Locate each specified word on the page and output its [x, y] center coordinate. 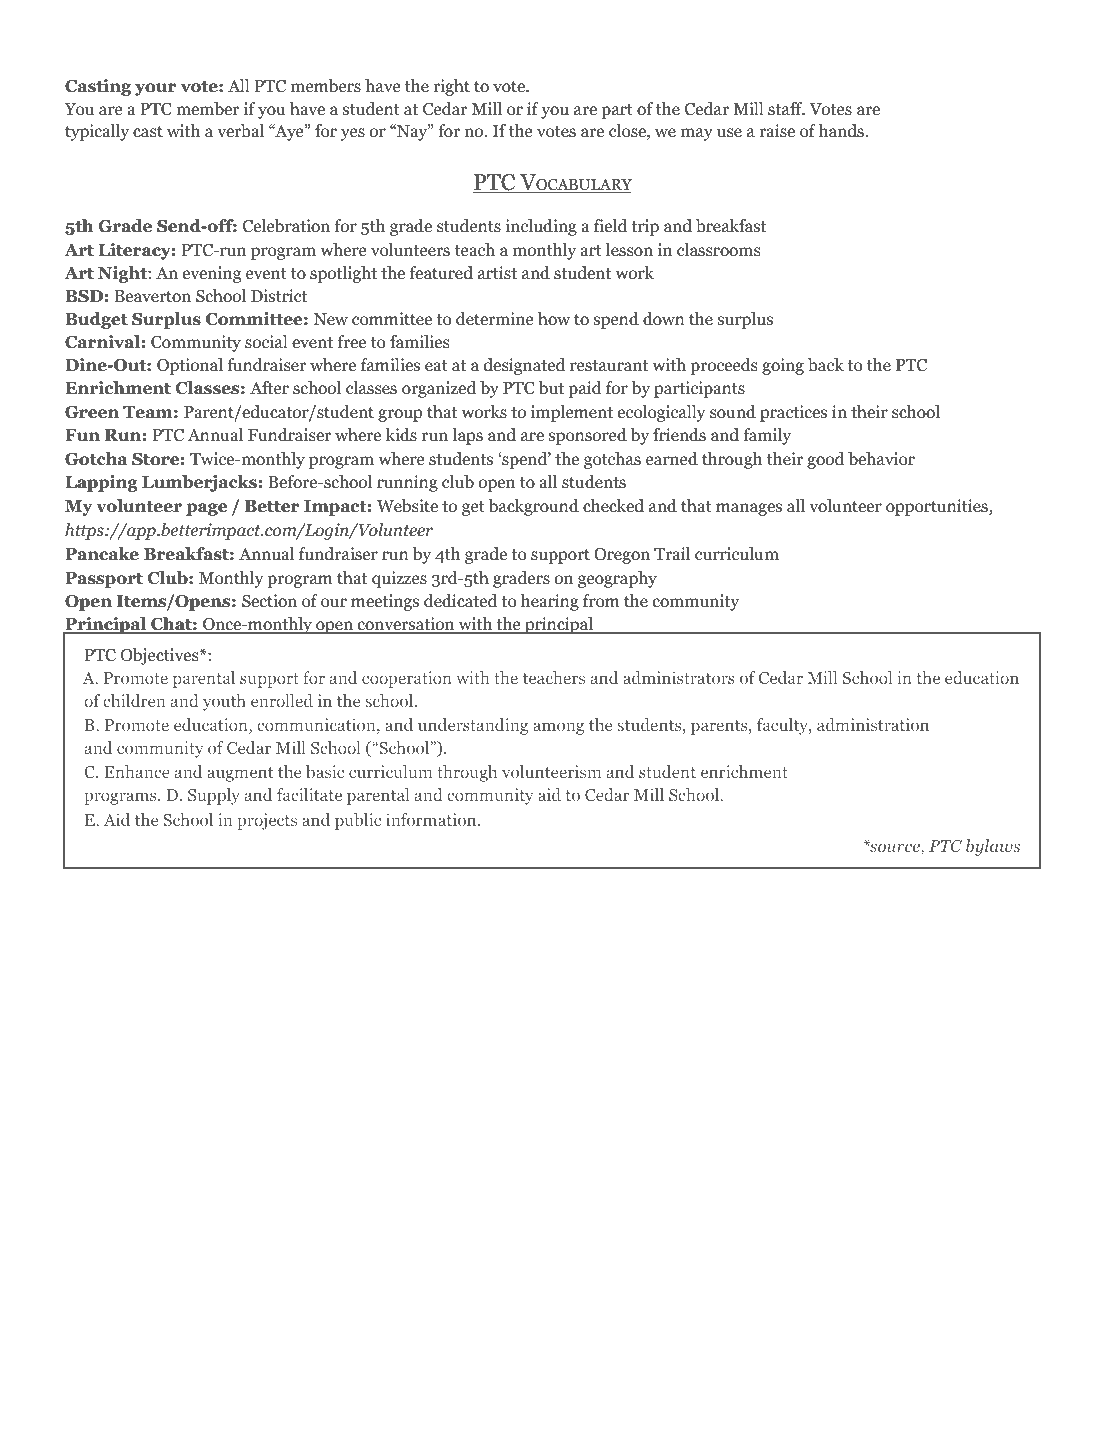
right [452, 87]
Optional [190, 366]
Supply [214, 796]
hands [841, 131]
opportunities [938, 507]
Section [269, 601]
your [156, 89]
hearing [550, 602]
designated [524, 366]
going [783, 366]
